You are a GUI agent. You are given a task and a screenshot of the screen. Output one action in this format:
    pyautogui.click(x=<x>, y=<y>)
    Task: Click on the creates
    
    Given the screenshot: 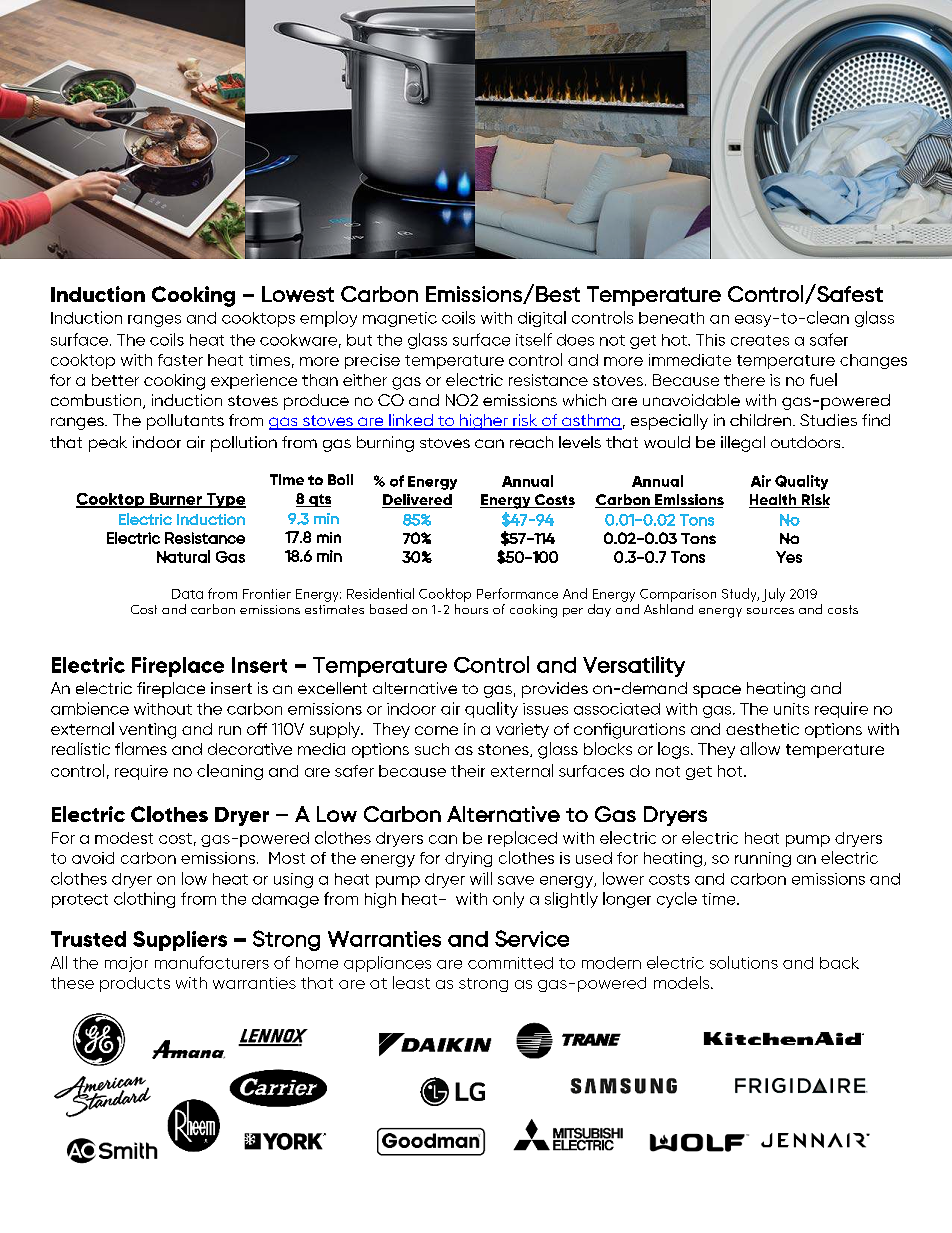 What is the action you would take?
    pyautogui.click(x=760, y=340)
